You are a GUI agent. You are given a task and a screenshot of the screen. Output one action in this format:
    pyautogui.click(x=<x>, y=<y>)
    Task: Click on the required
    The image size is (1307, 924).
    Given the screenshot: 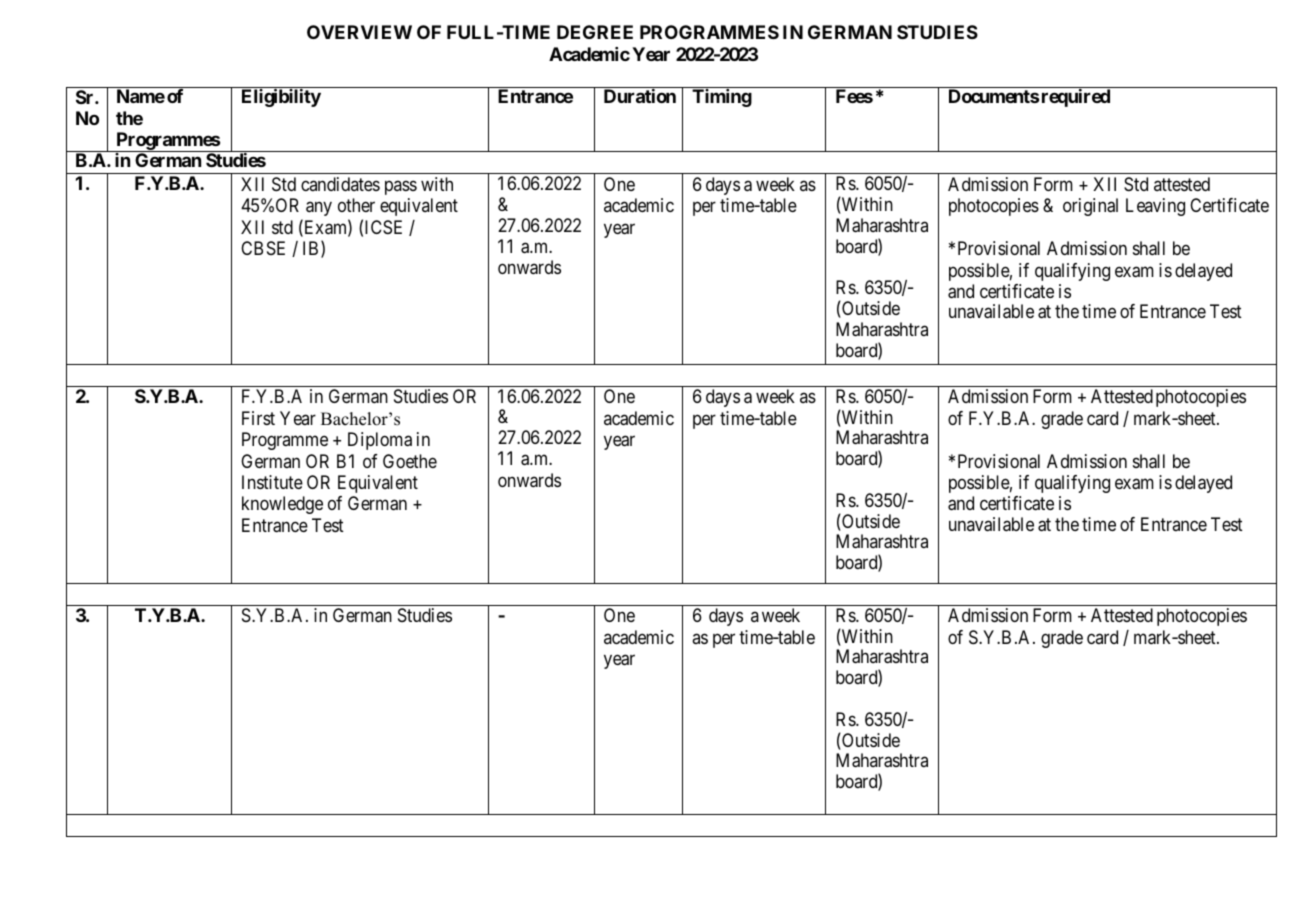 What is the action you would take?
    pyautogui.click(x=1076, y=98)
